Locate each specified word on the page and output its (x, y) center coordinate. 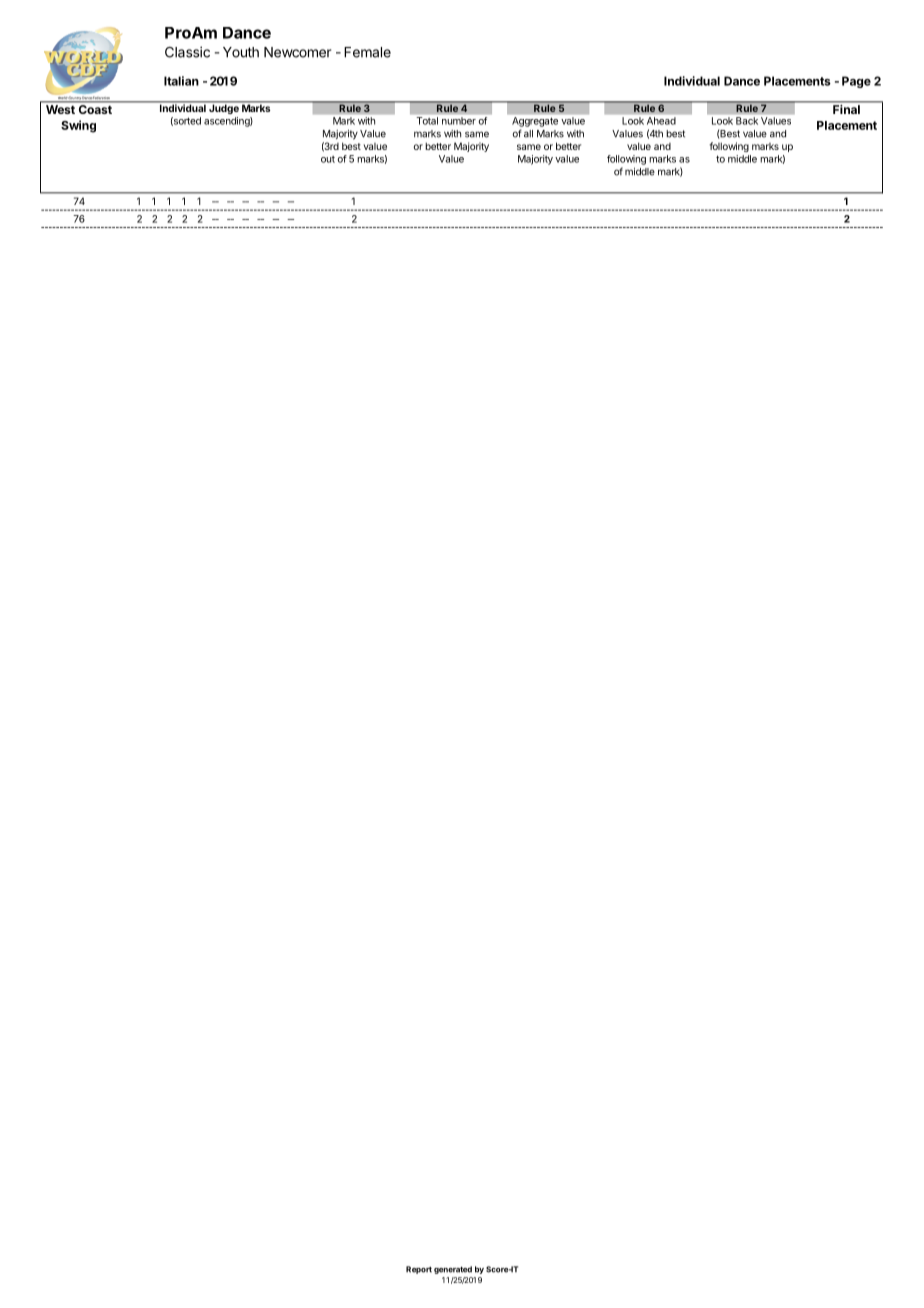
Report (419, 1270)
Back (747, 121)
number (459, 121)
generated (453, 1270)
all (528, 134)
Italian (181, 81)
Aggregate (535, 122)
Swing (78, 126)
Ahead (661, 121)
